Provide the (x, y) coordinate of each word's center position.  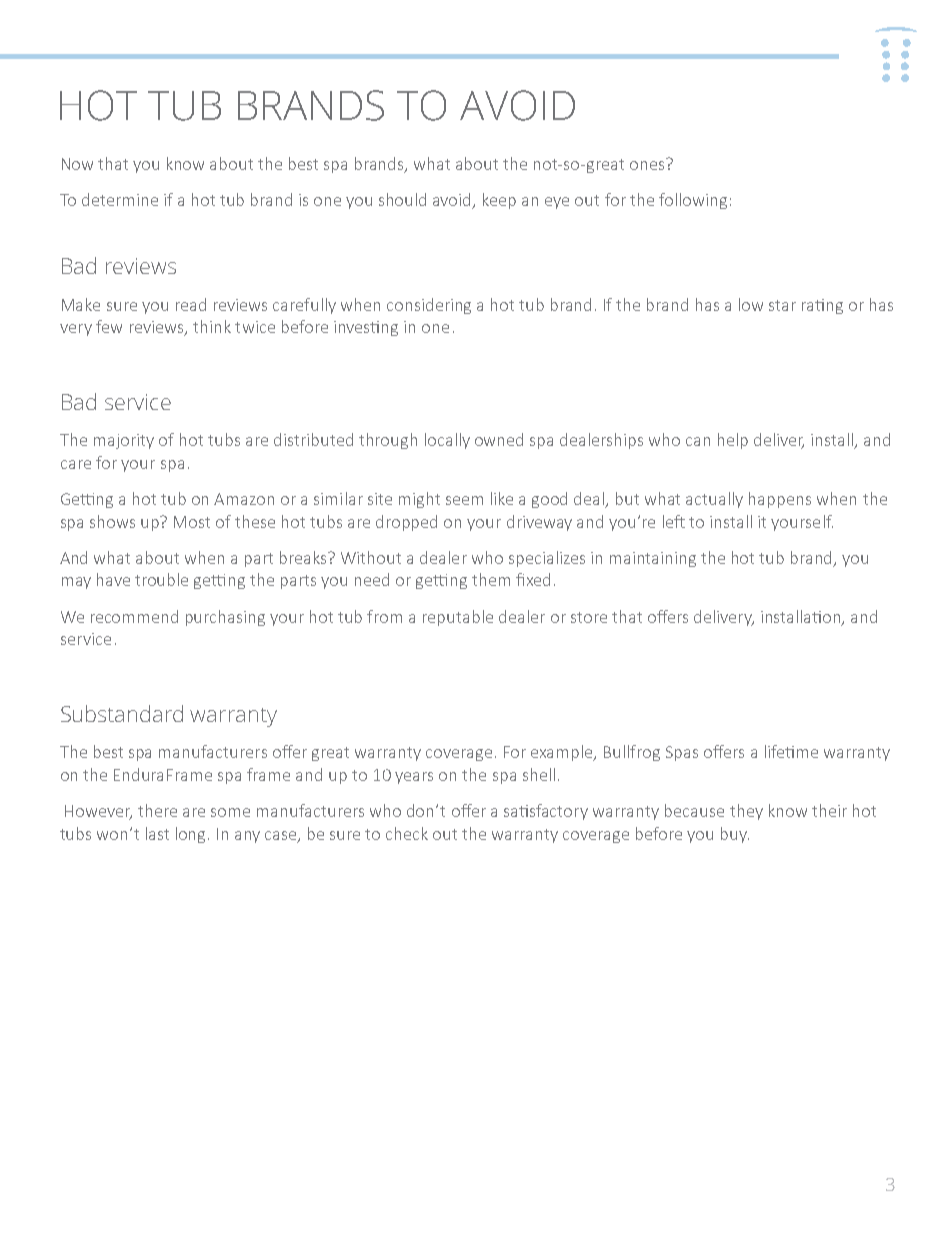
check (407, 833)
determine (120, 199)
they (746, 812)
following (693, 201)
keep (499, 201)
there (157, 810)
